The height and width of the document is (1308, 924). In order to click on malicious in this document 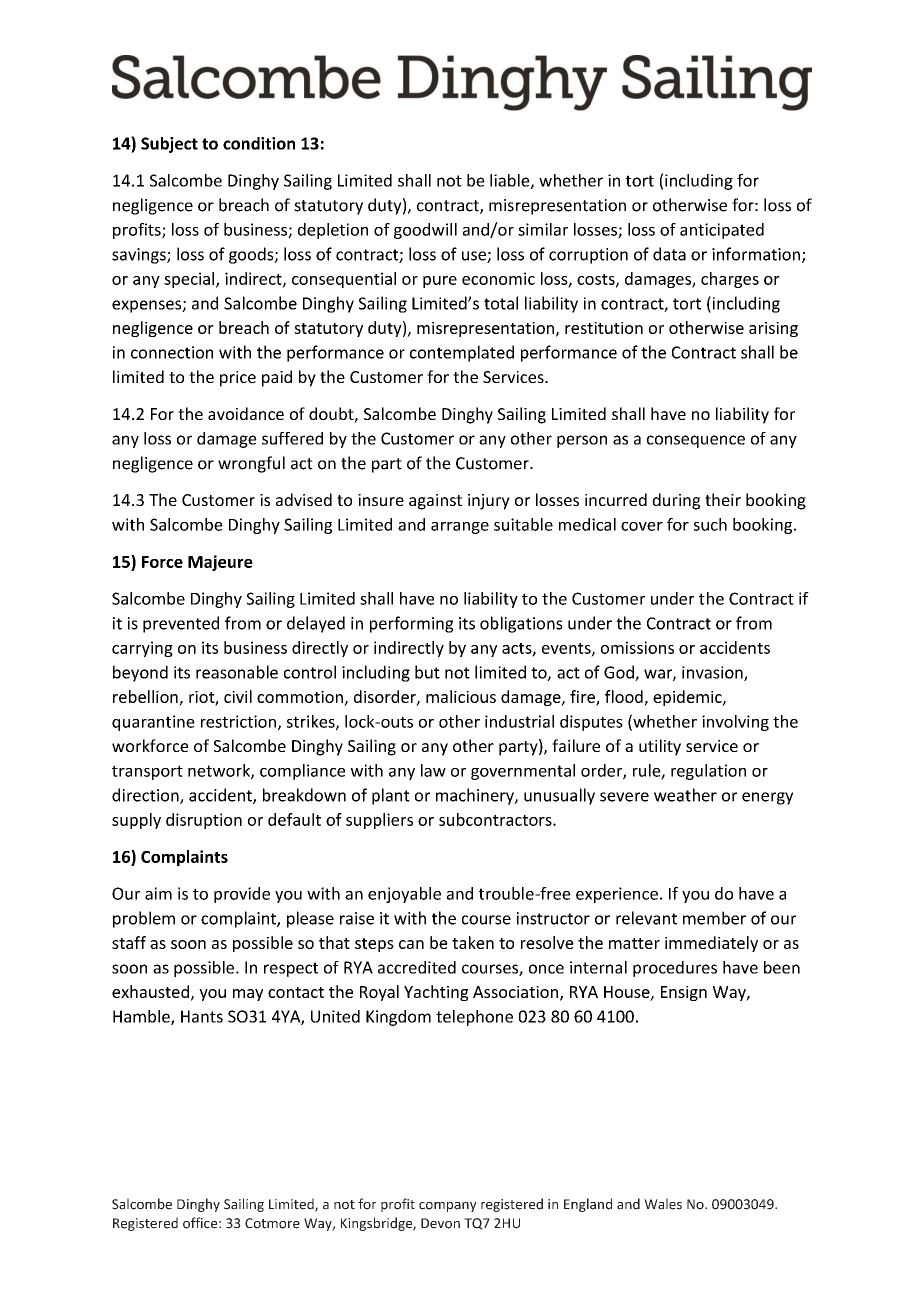, I will do `click(461, 696)`.
